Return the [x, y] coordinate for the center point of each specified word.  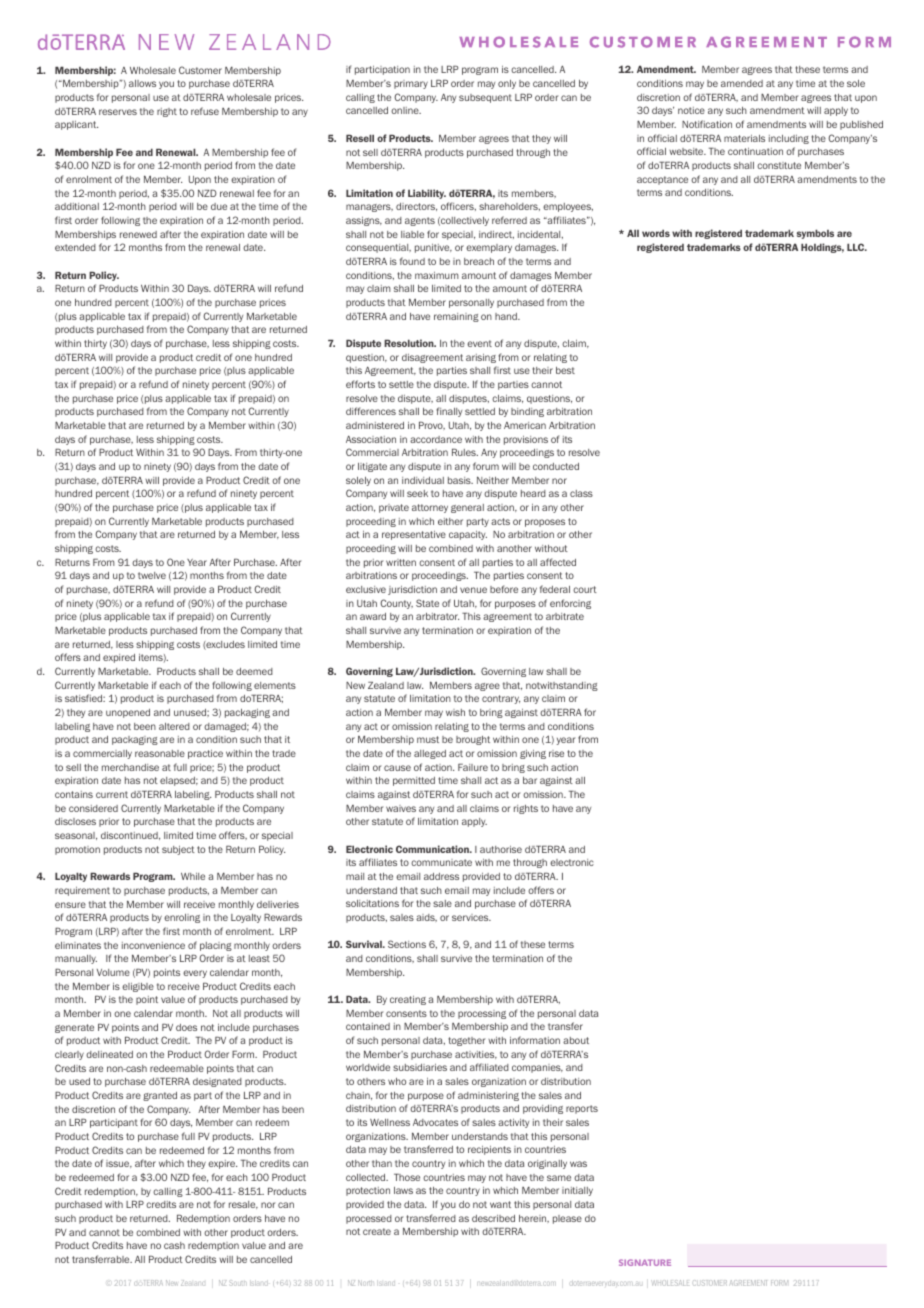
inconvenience [153, 945]
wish [455, 712]
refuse [205, 111]
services [471, 917]
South [238, 1283]
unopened [128, 713]
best [565, 370]
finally [449, 412]
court [585, 589]
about [576, 1040]
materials [744, 138]
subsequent [485, 98]
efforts [360, 384]
